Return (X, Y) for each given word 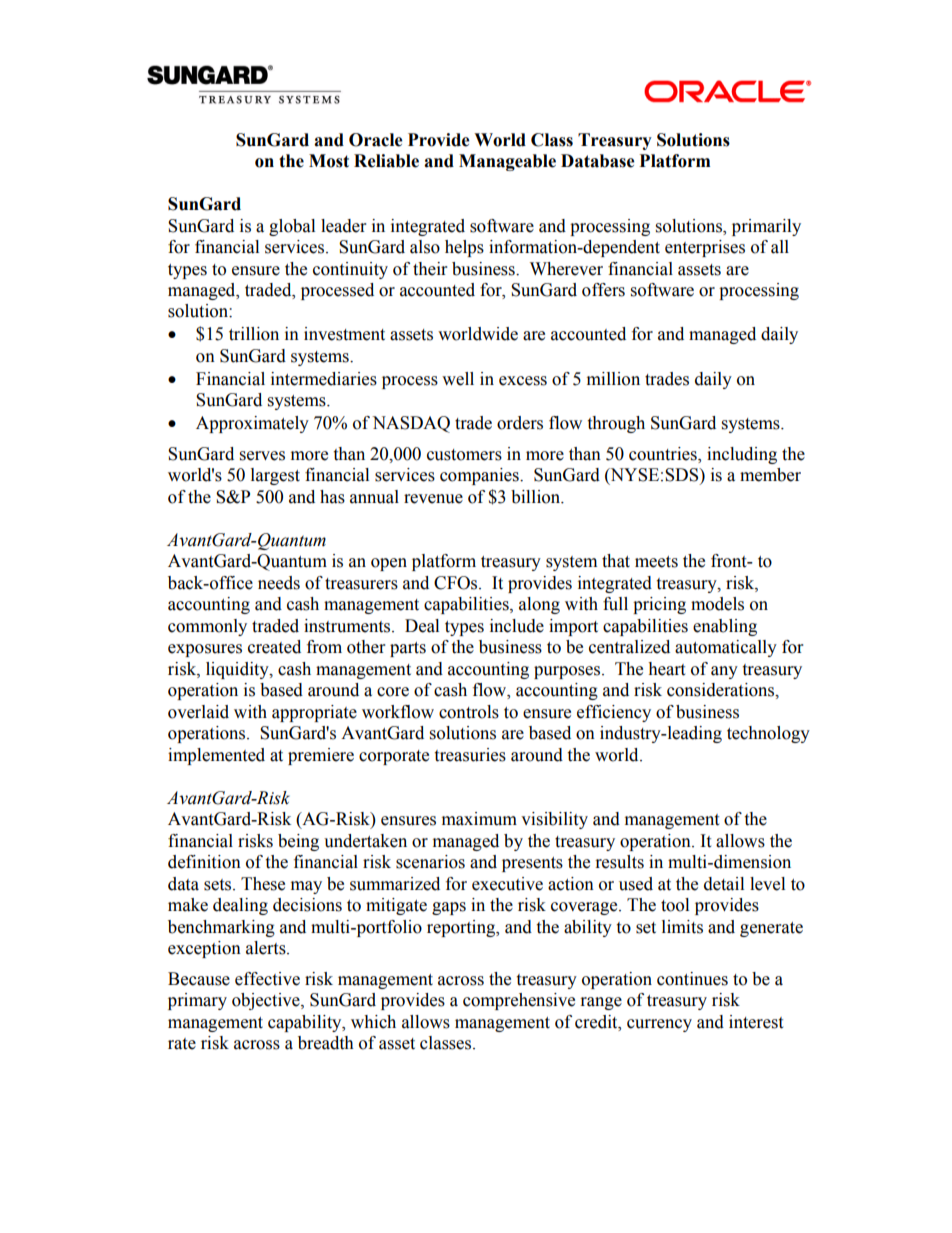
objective (267, 1001)
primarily (766, 227)
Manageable (507, 162)
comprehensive (519, 1001)
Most (329, 161)
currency (659, 1025)
